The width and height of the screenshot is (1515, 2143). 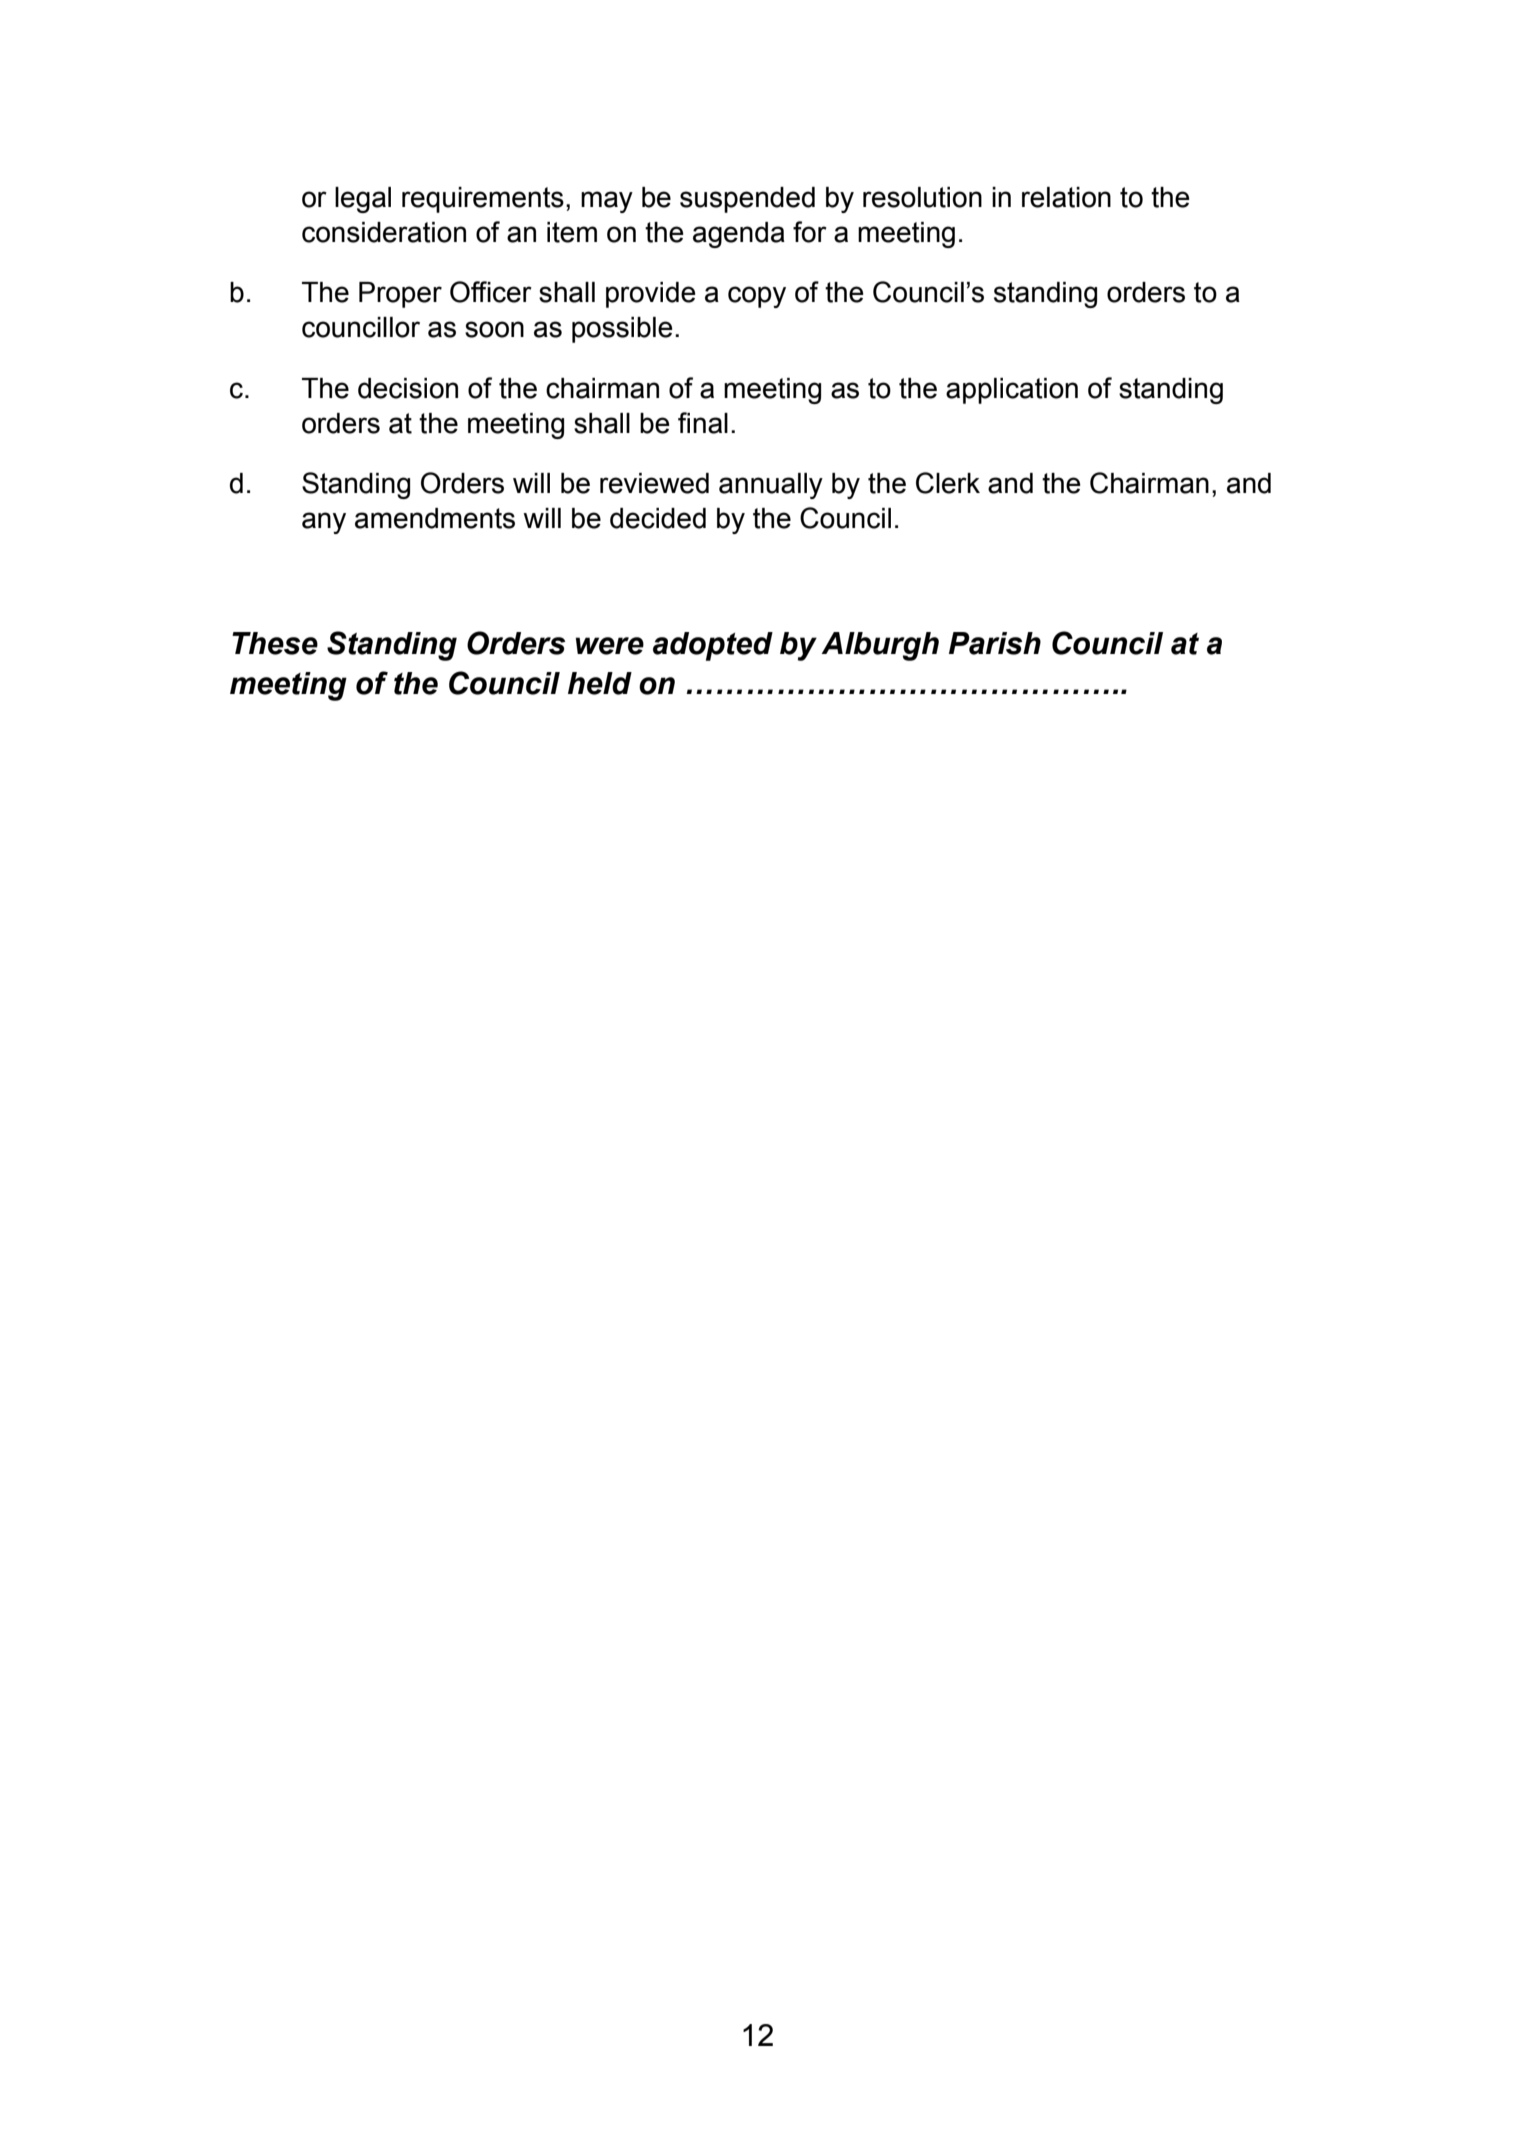 What do you see at coordinates (948, 483) in the screenshot?
I see `Clerk` at bounding box center [948, 483].
